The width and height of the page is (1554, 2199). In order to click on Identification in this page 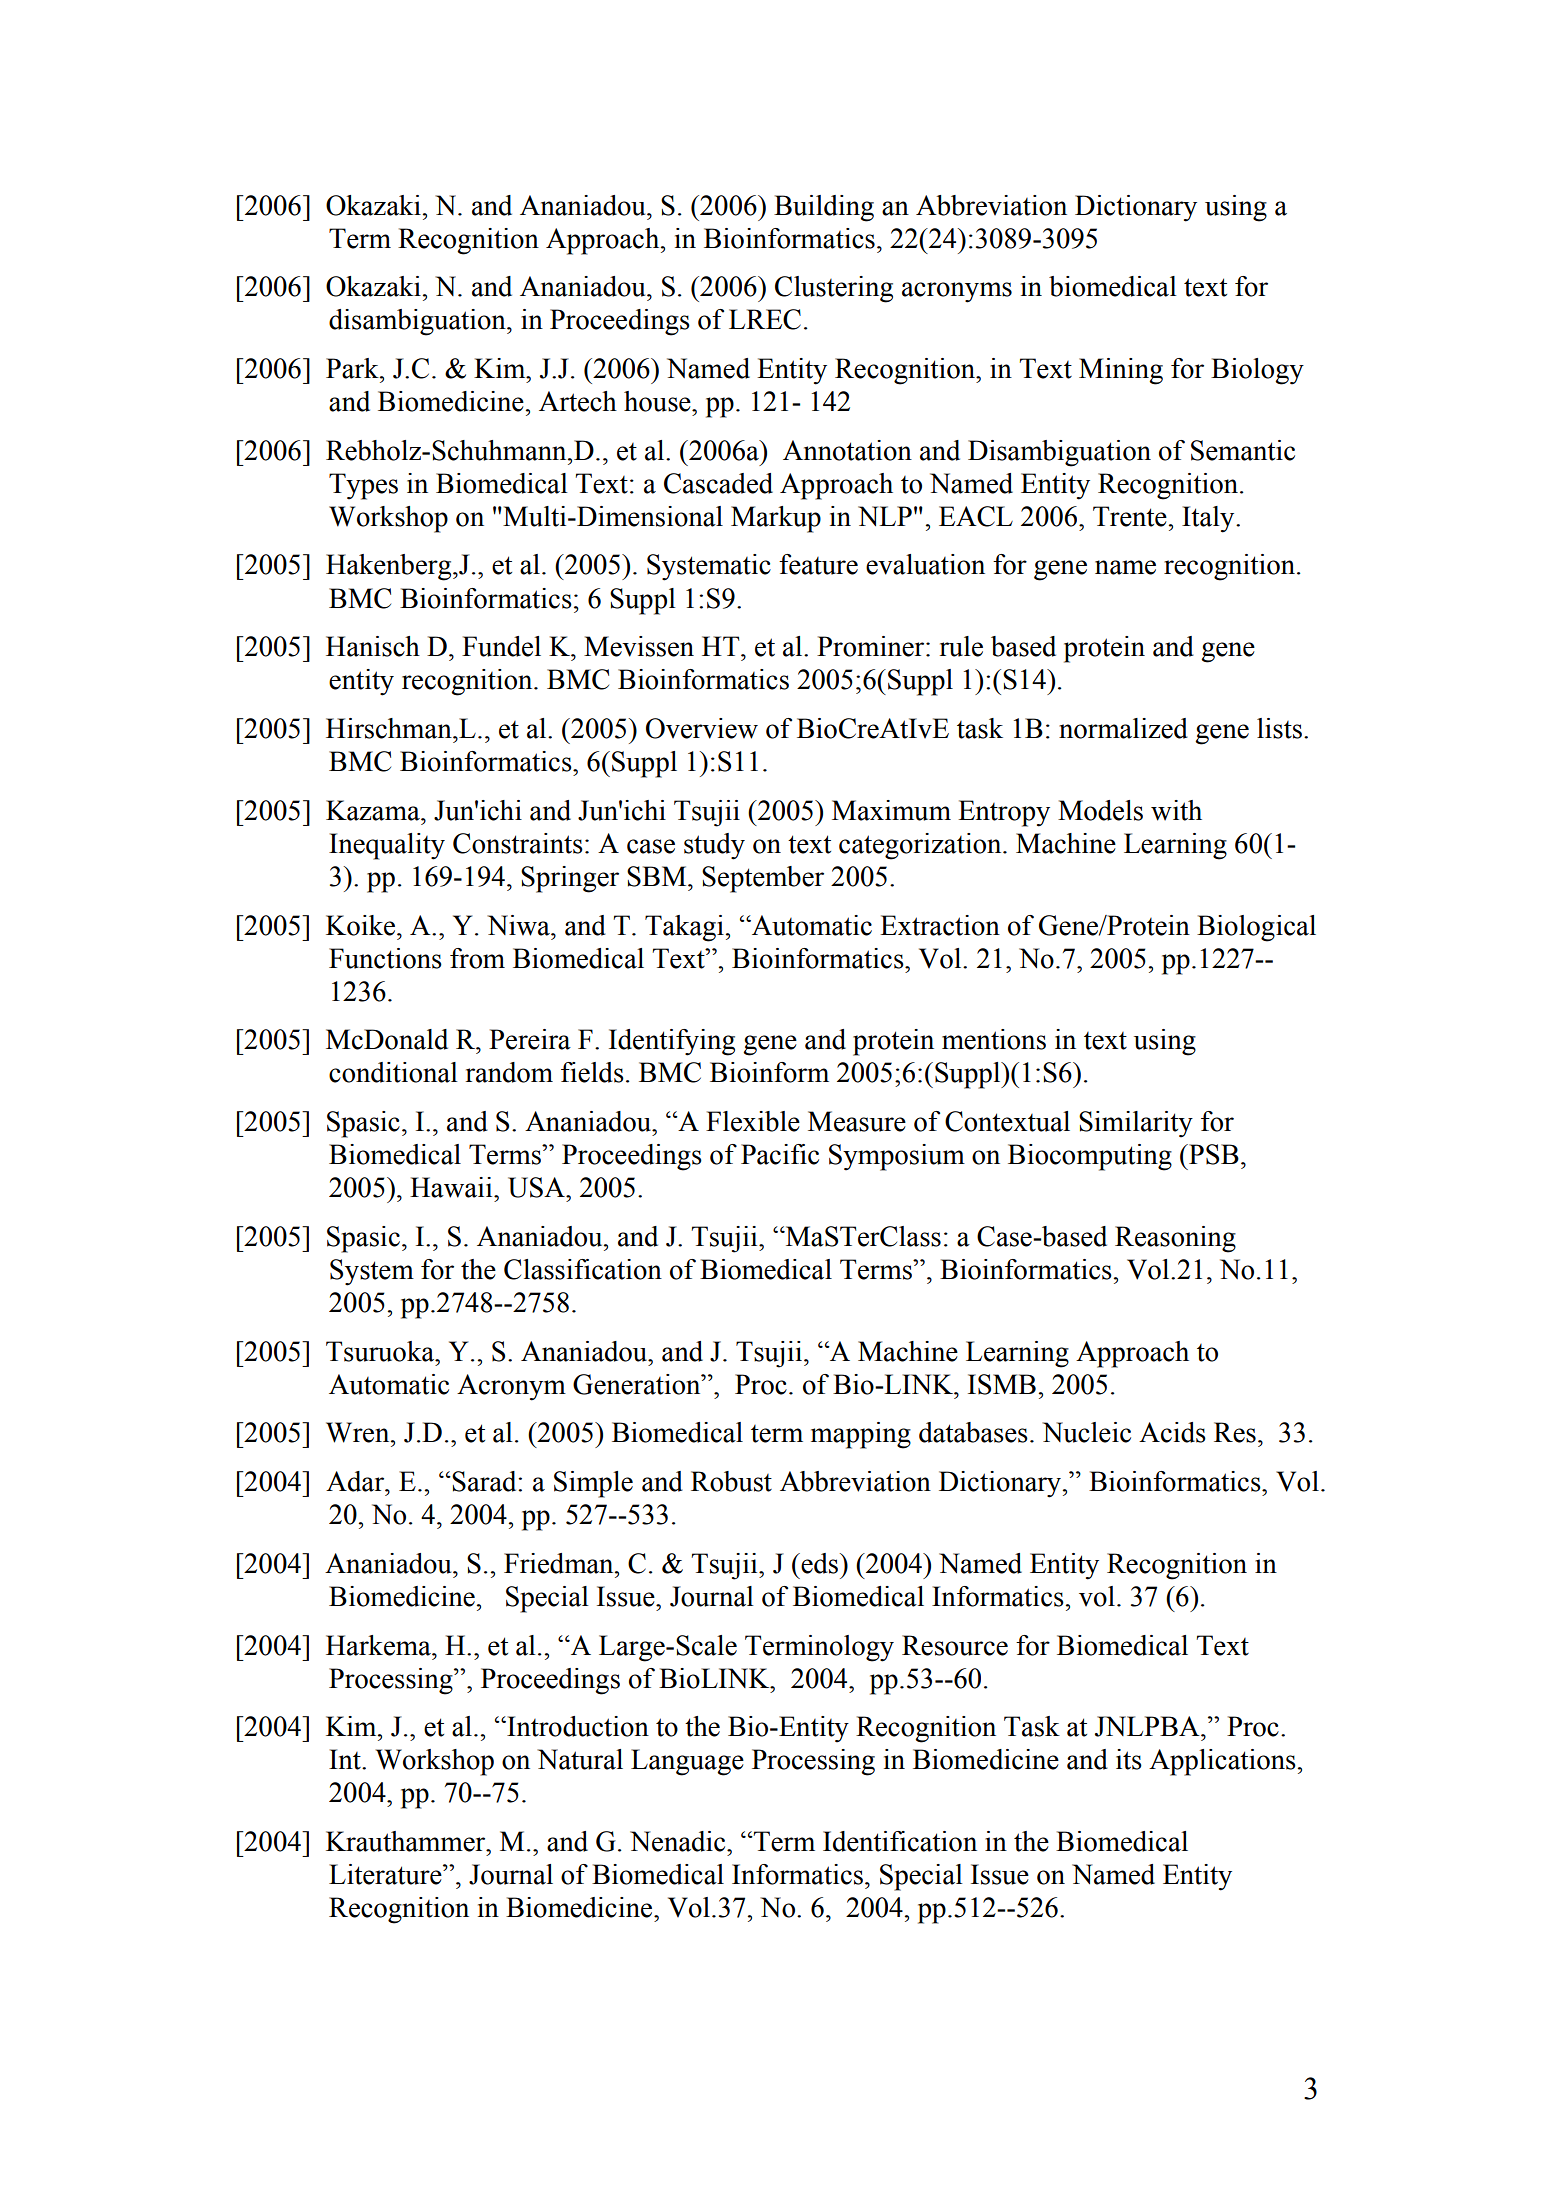, I will do `click(900, 1841)`.
